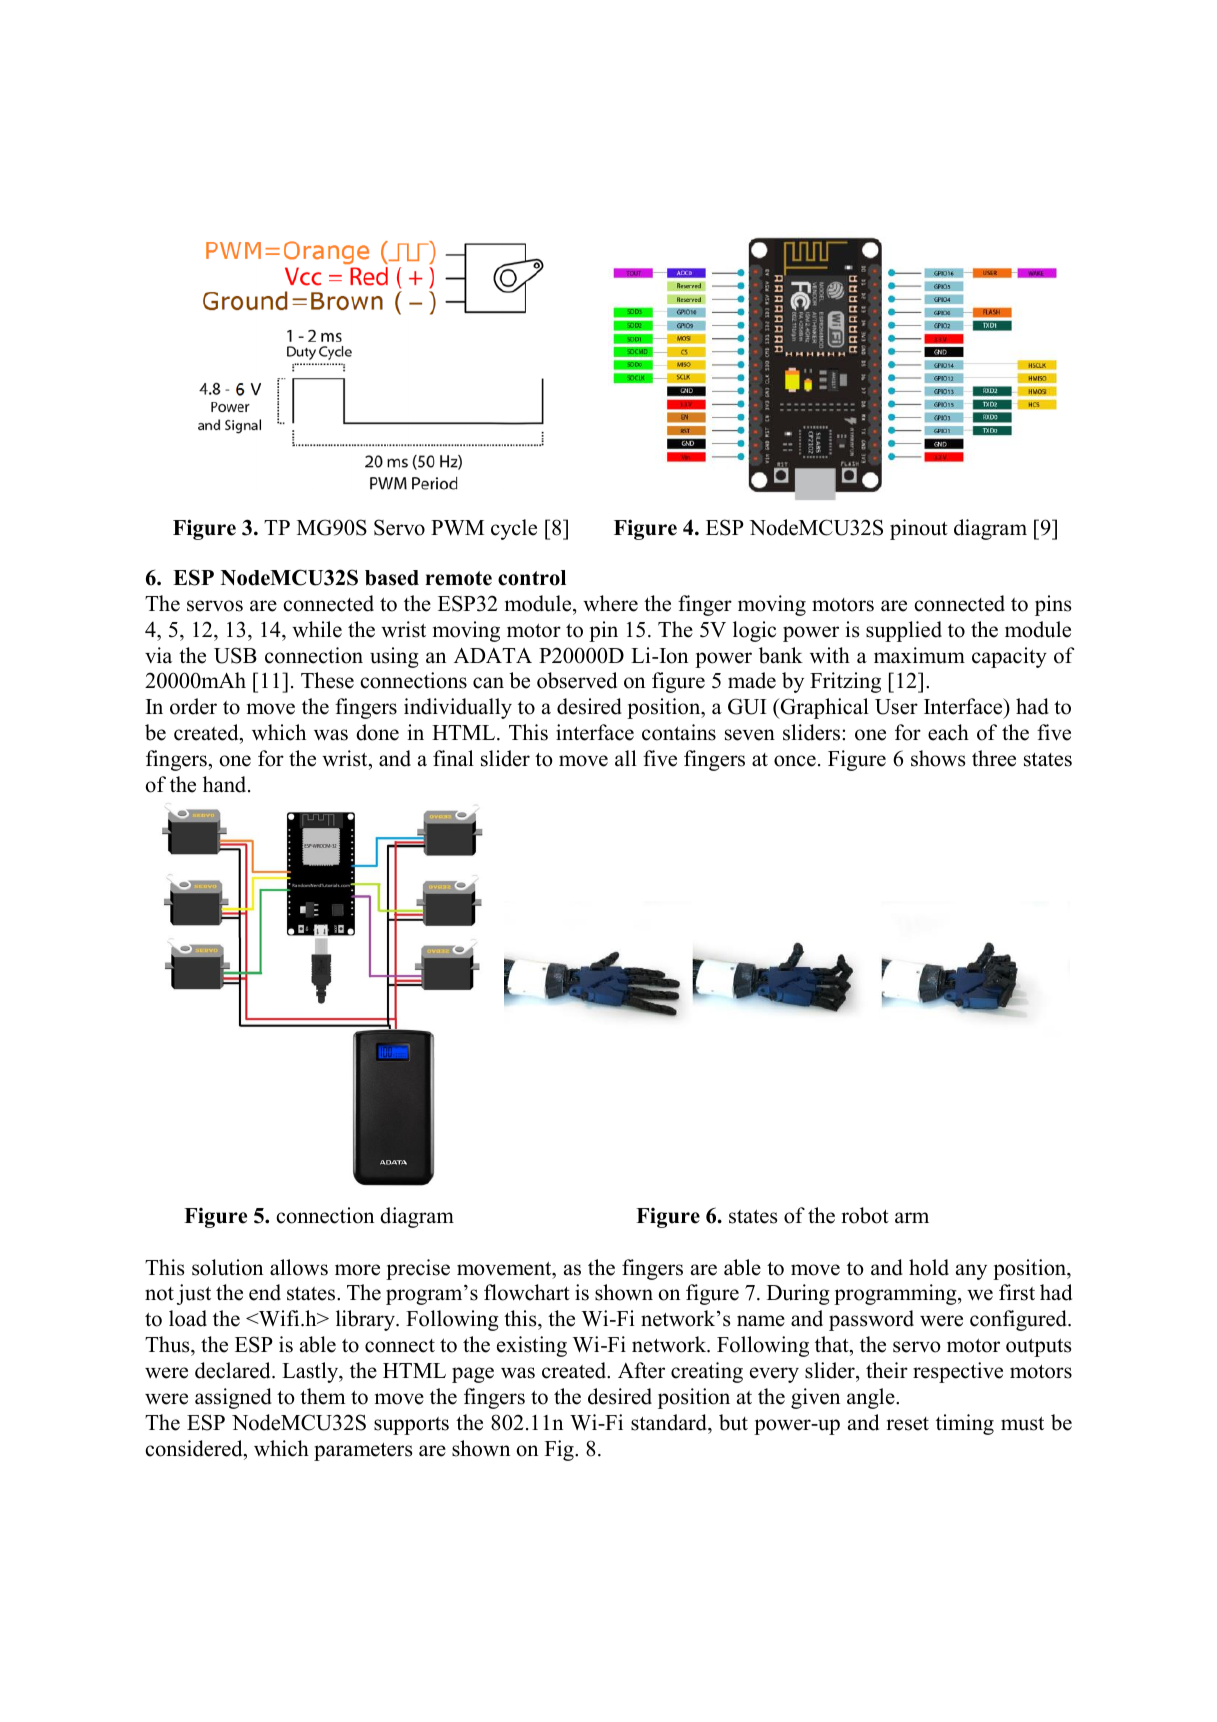  What do you see at coordinates (227, 1267) in the image?
I see `solution` at bounding box center [227, 1267].
